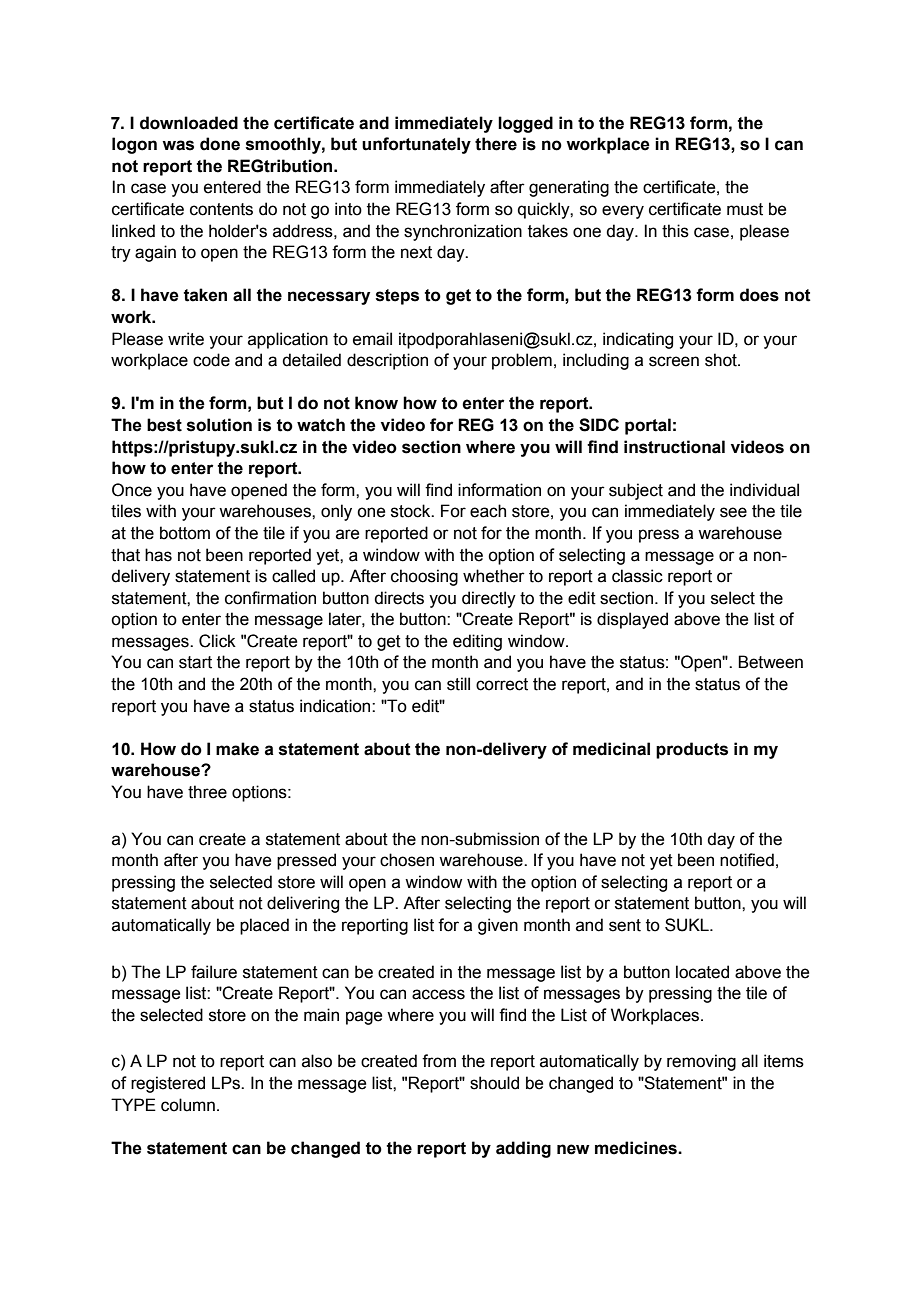 The height and width of the image is (1308, 924). What do you see at coordinates (692, 750) in the image?
I see `products` at bounding box center [692, 750].
